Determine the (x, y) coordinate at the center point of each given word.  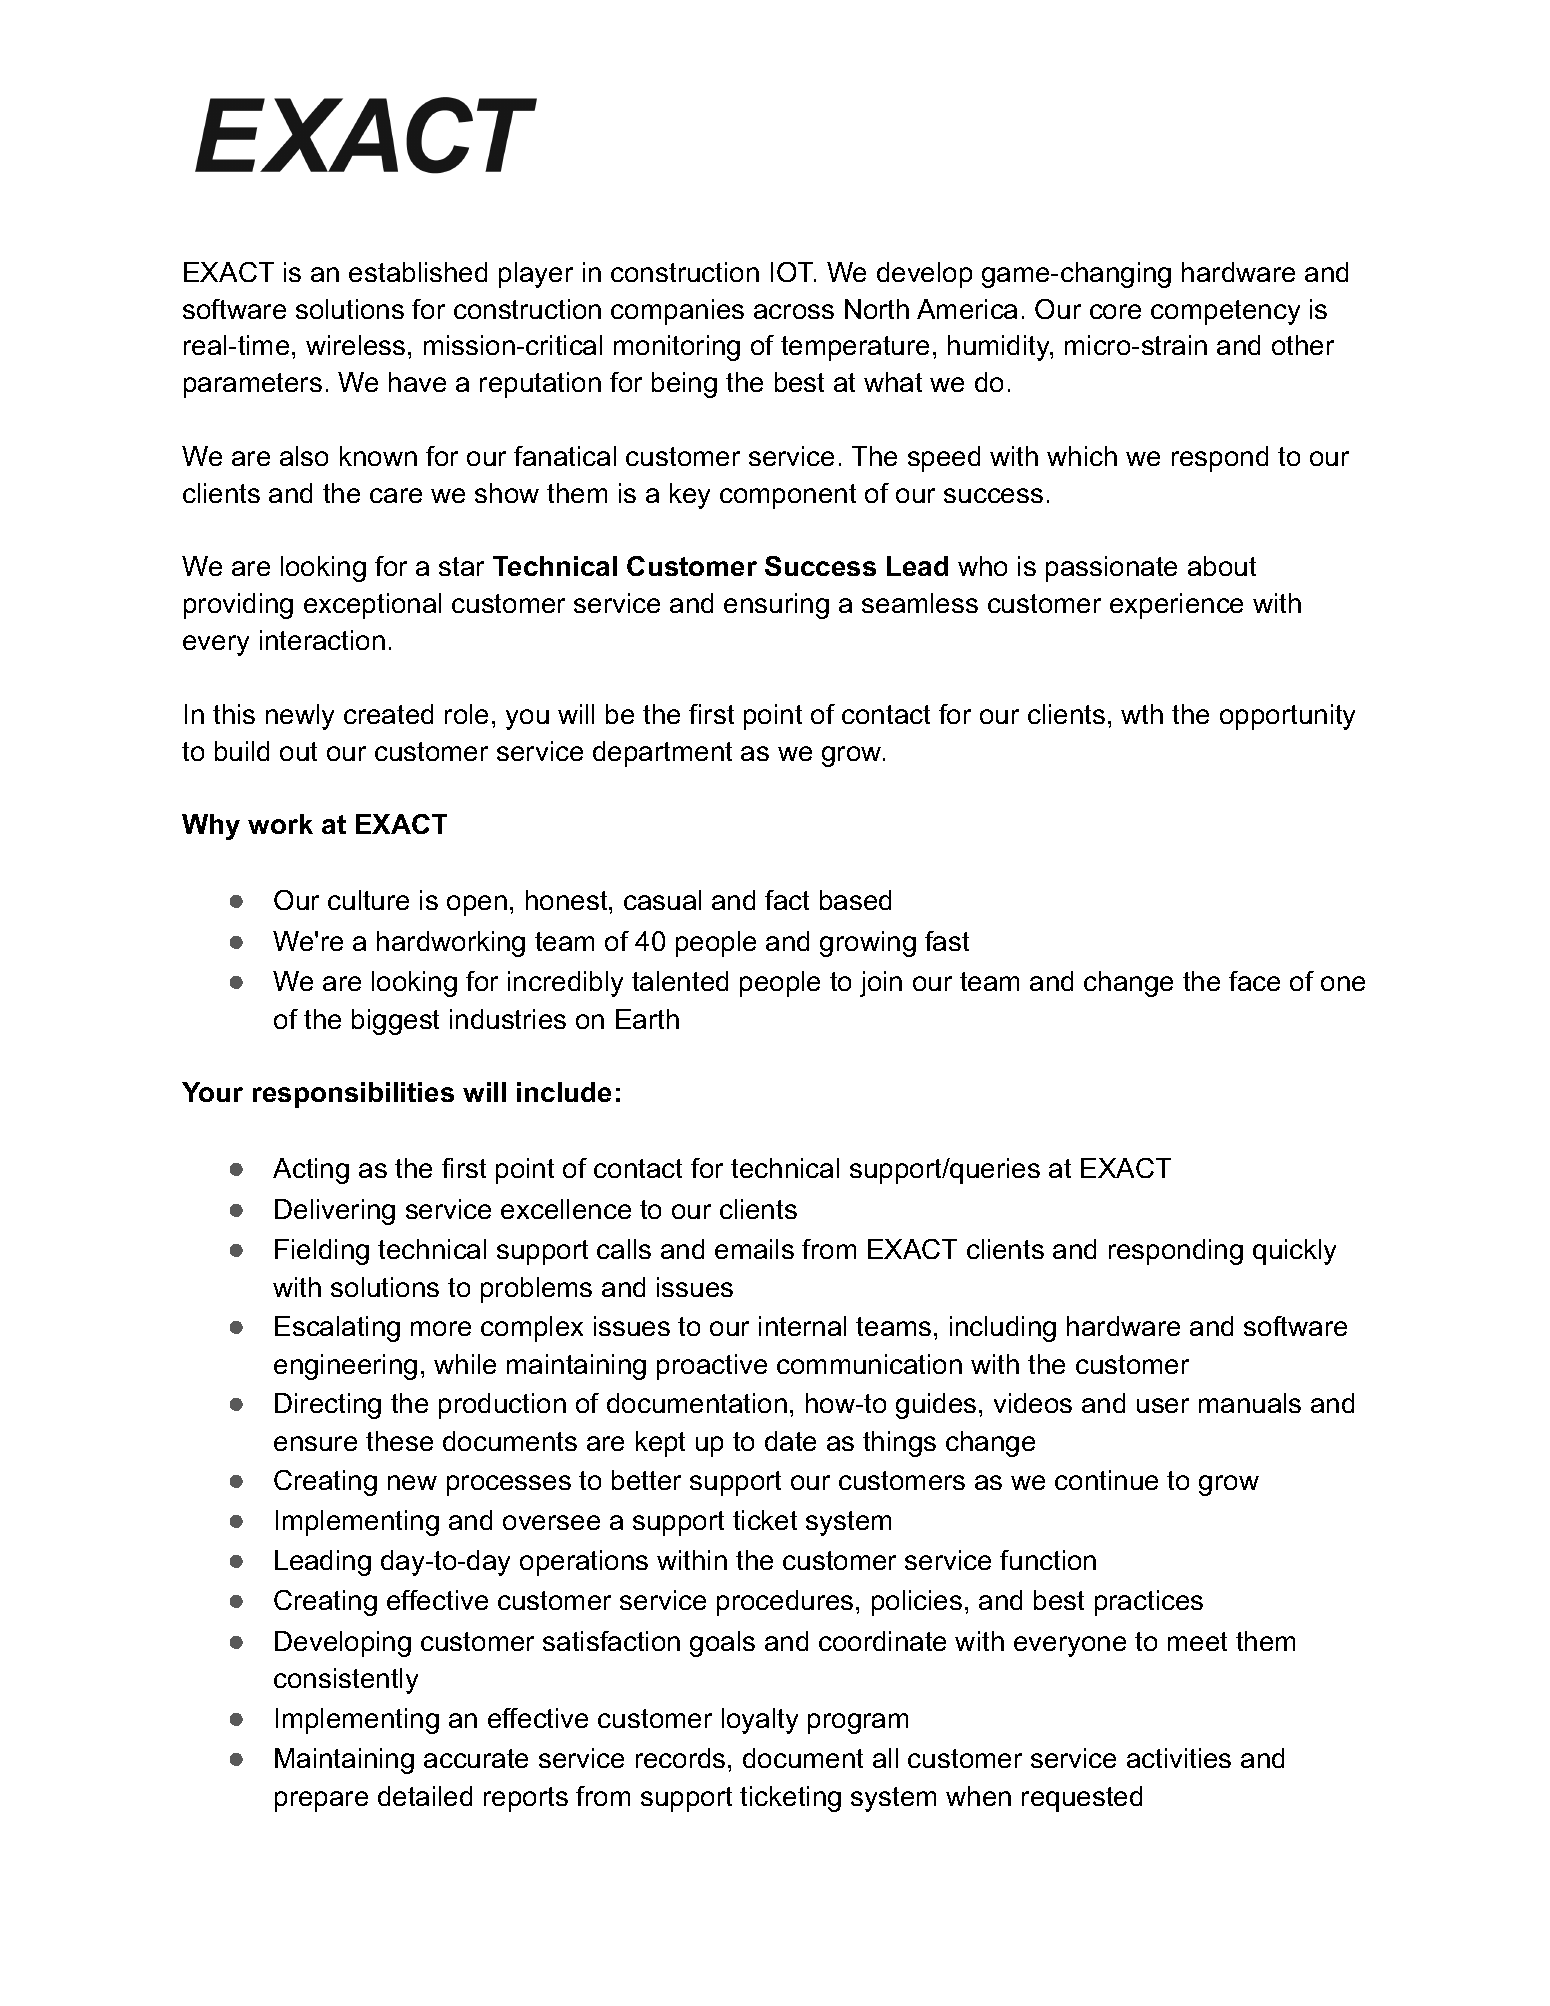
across (794, 311)
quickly (1294, 1252)
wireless (355, 345)
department (662, 754)
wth (1142, 714)
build (242, 751)
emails (754, 1249)
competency (1225, 312)
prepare (321, 1801)
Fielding (322, 1252)
